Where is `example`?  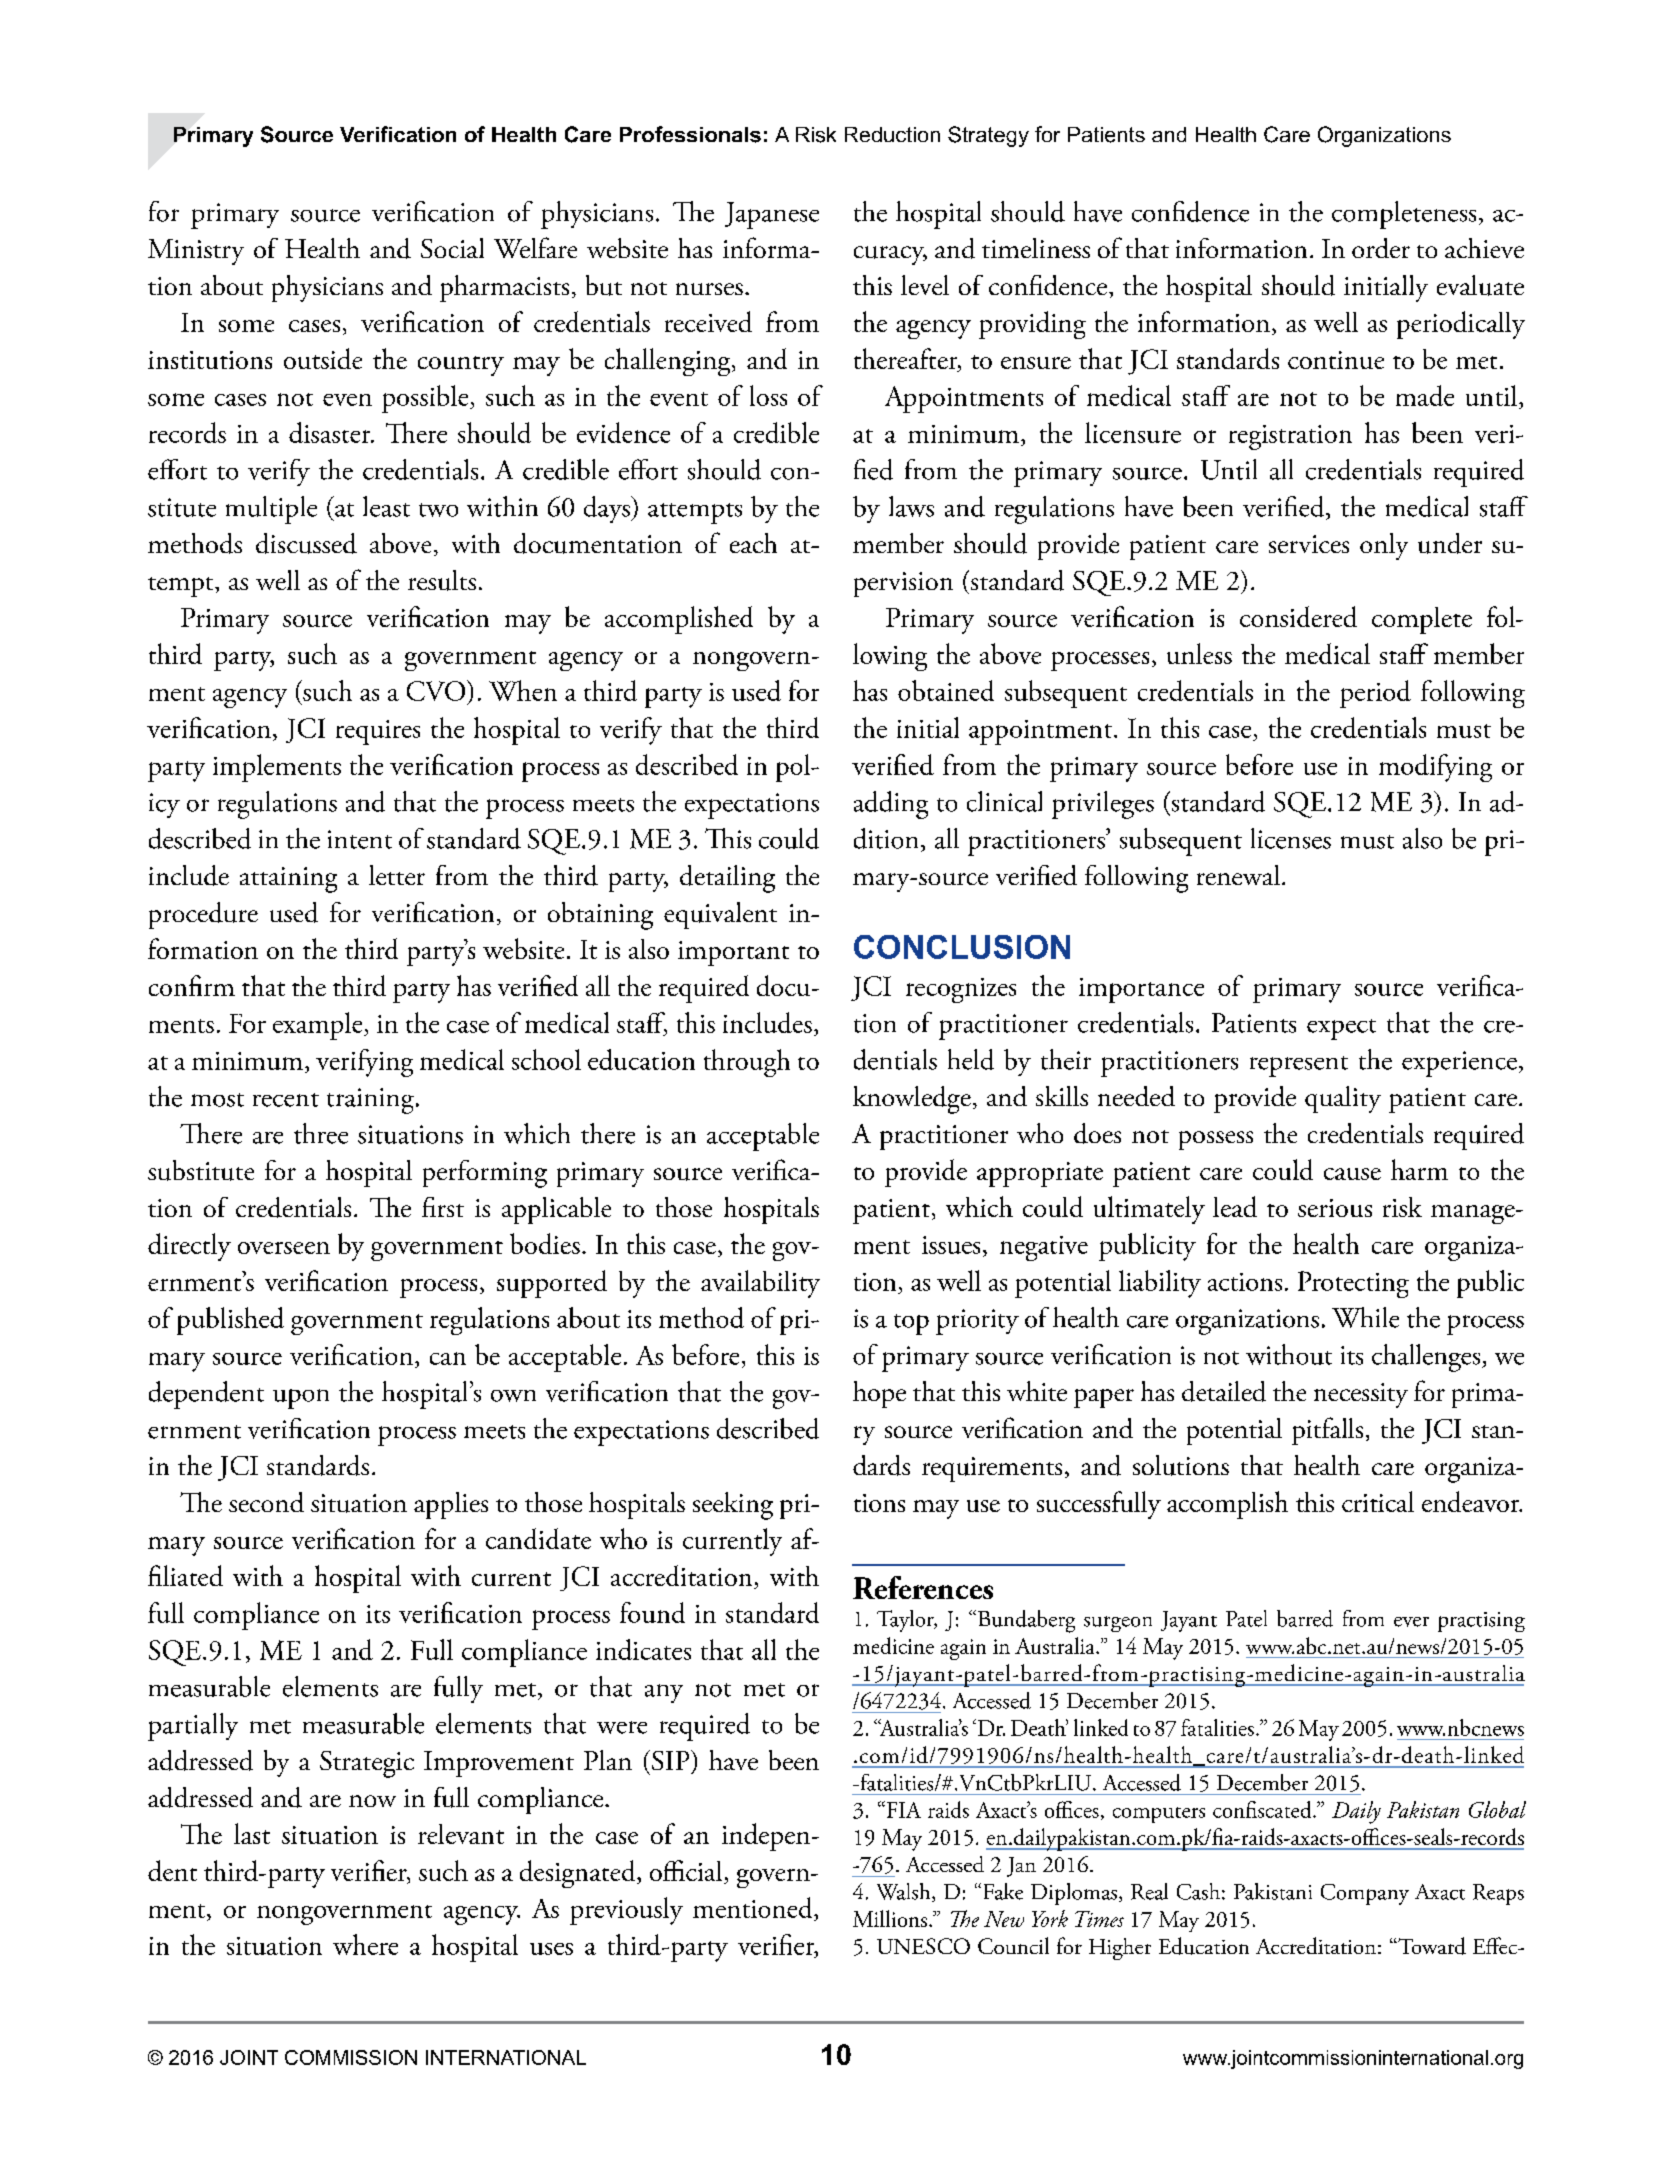 example is located at coordinates (319, 1026).
